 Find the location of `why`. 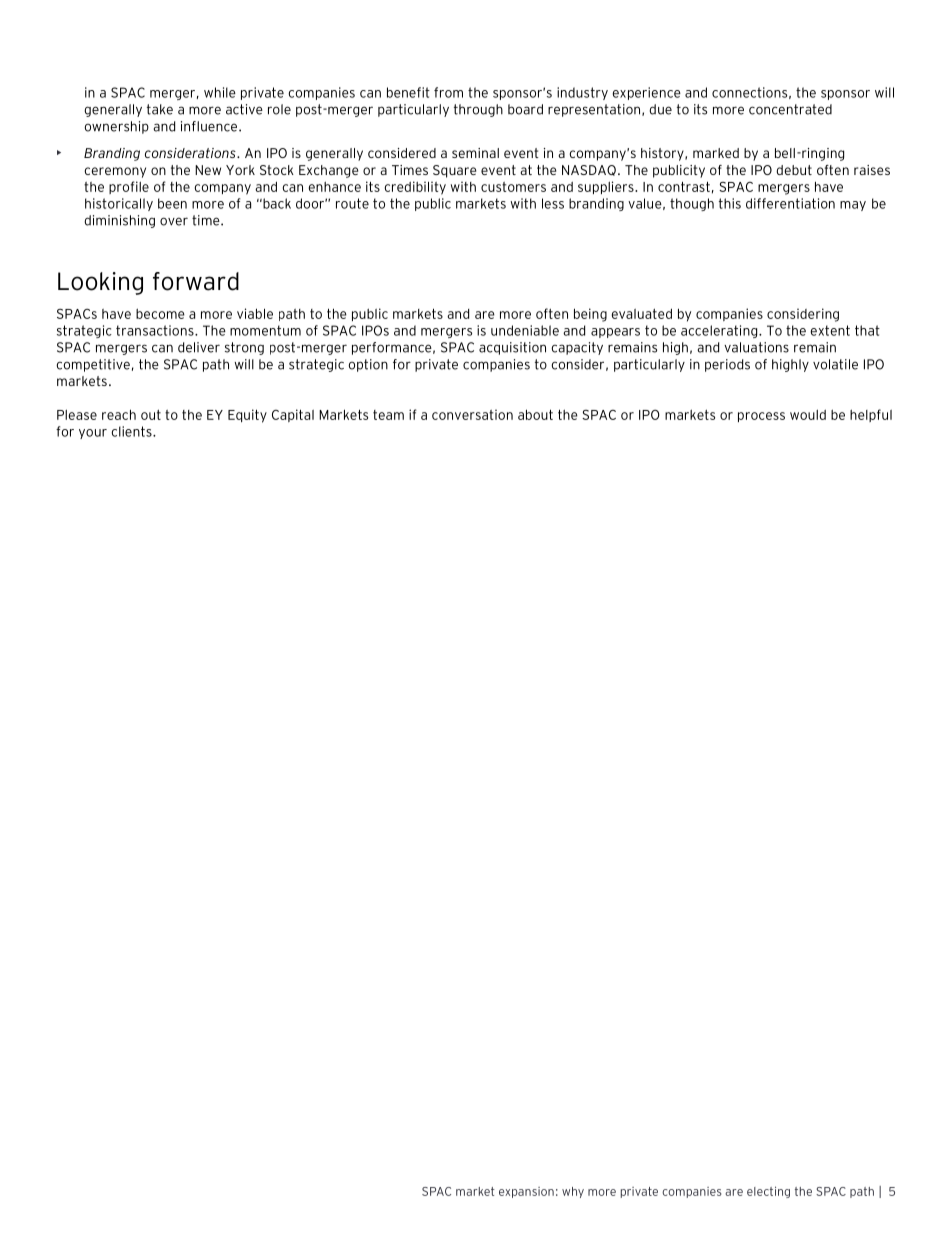

why is located at coordinates (573, 1192).
